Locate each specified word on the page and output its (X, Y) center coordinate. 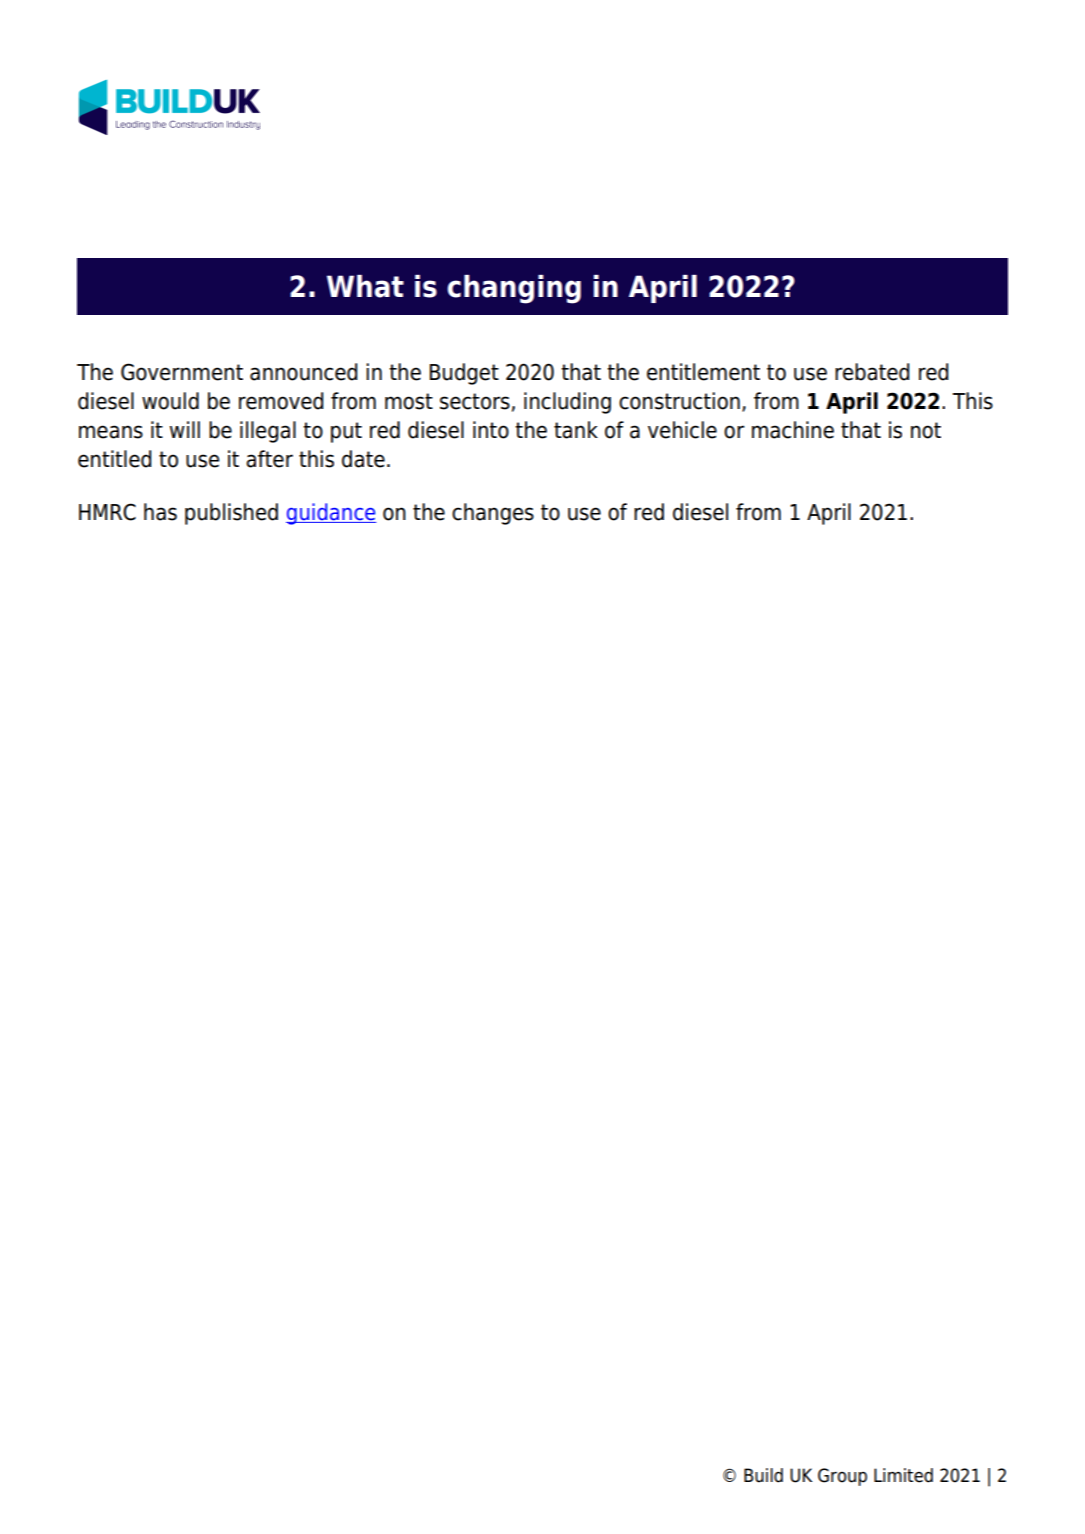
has (160, 512)
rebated (872, 372)
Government (182, 372)
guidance (331, 514)
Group (842, 1477)
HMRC (107, 512)
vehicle (682, 430)
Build (763, 1475)
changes (493, 514)
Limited (903, 1475)
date (363, 459)
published (231, 514)
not (926, 430)
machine (793, 430)
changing (514, 289)
